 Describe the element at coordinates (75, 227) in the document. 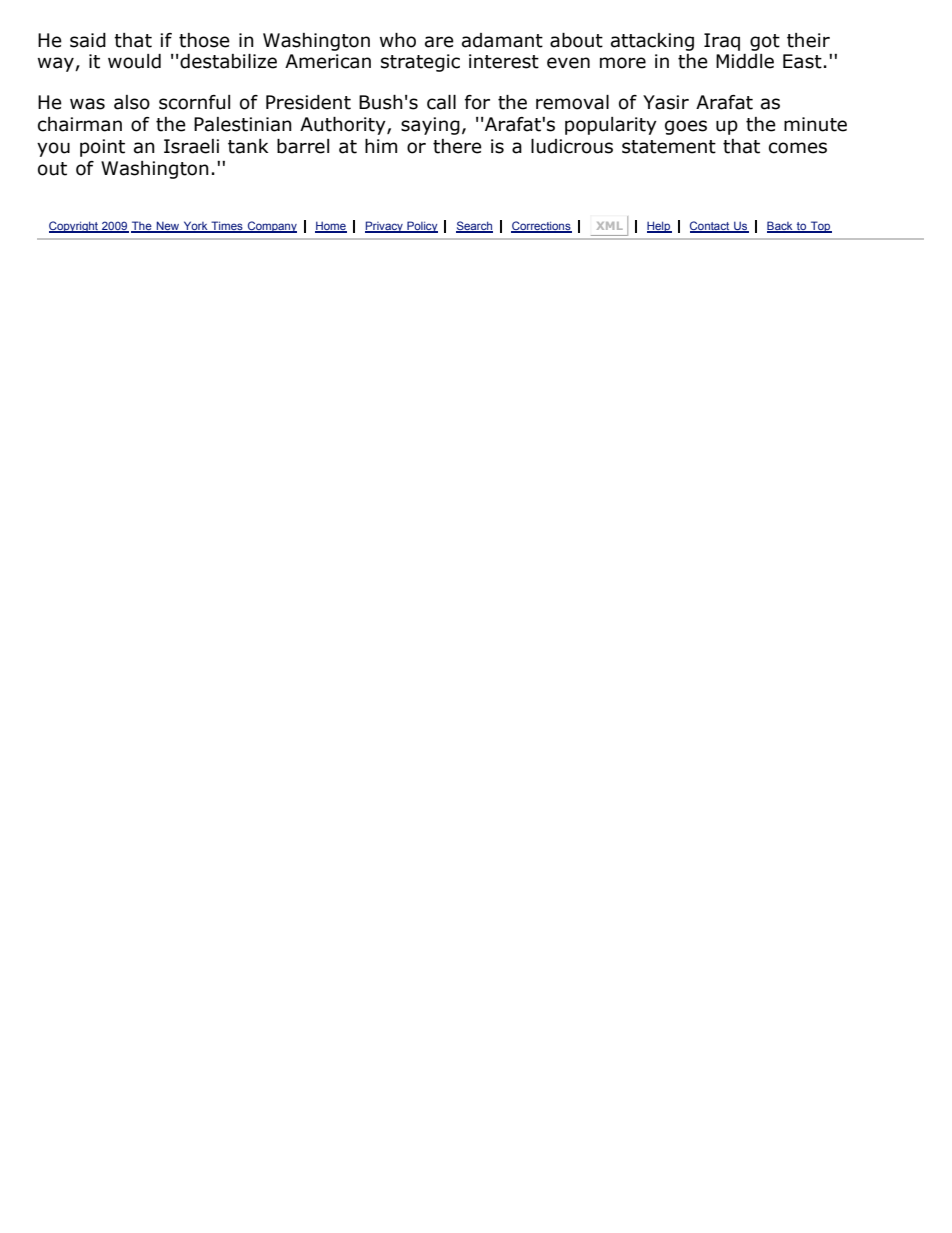

I see `Copyright` at that location.
